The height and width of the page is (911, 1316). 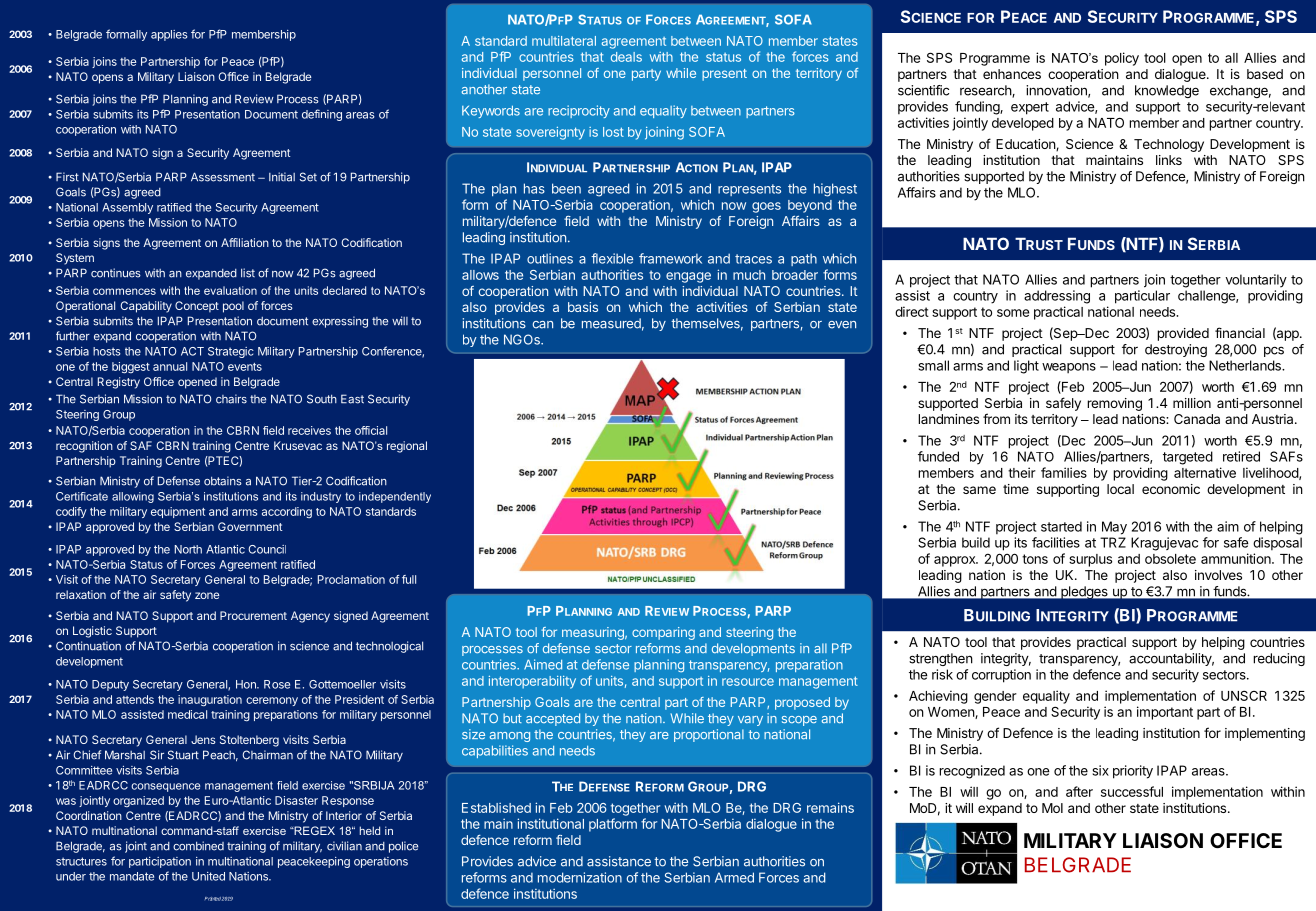 What do you see at coordinates (663, 633) in the page?
I see `comparing` at bounding box center [663, 633].
